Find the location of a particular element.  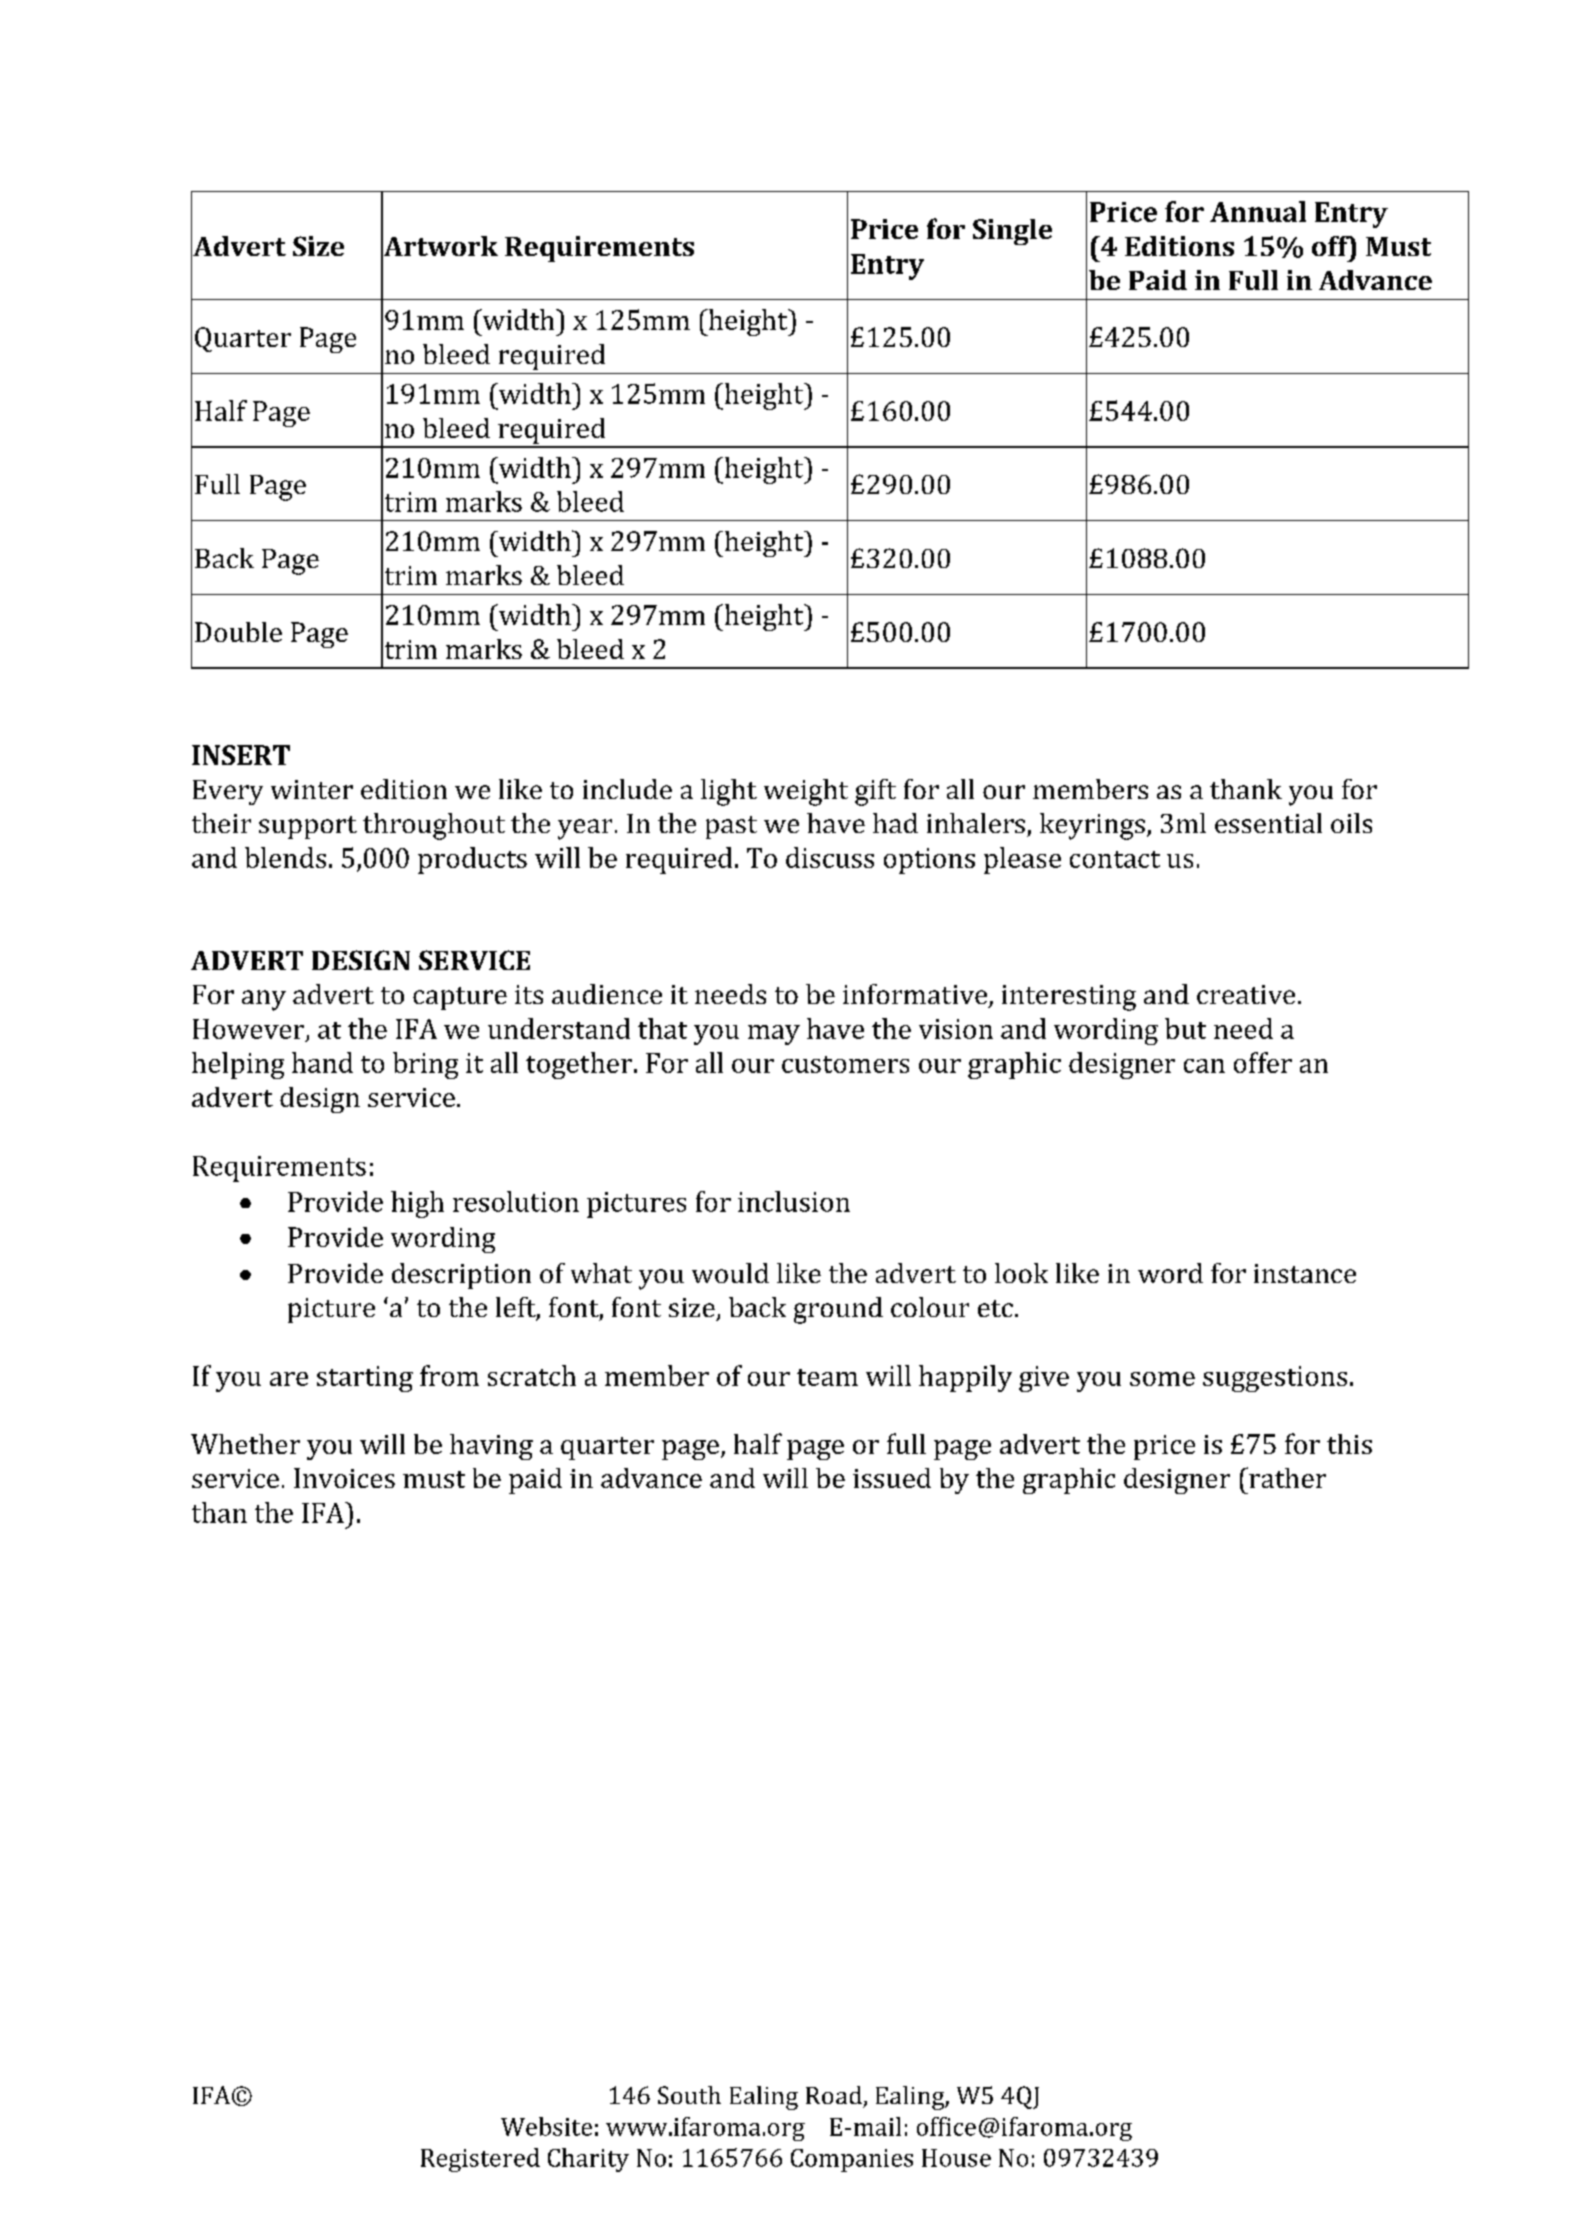

Annual is located at coordinates (1258, 211).
